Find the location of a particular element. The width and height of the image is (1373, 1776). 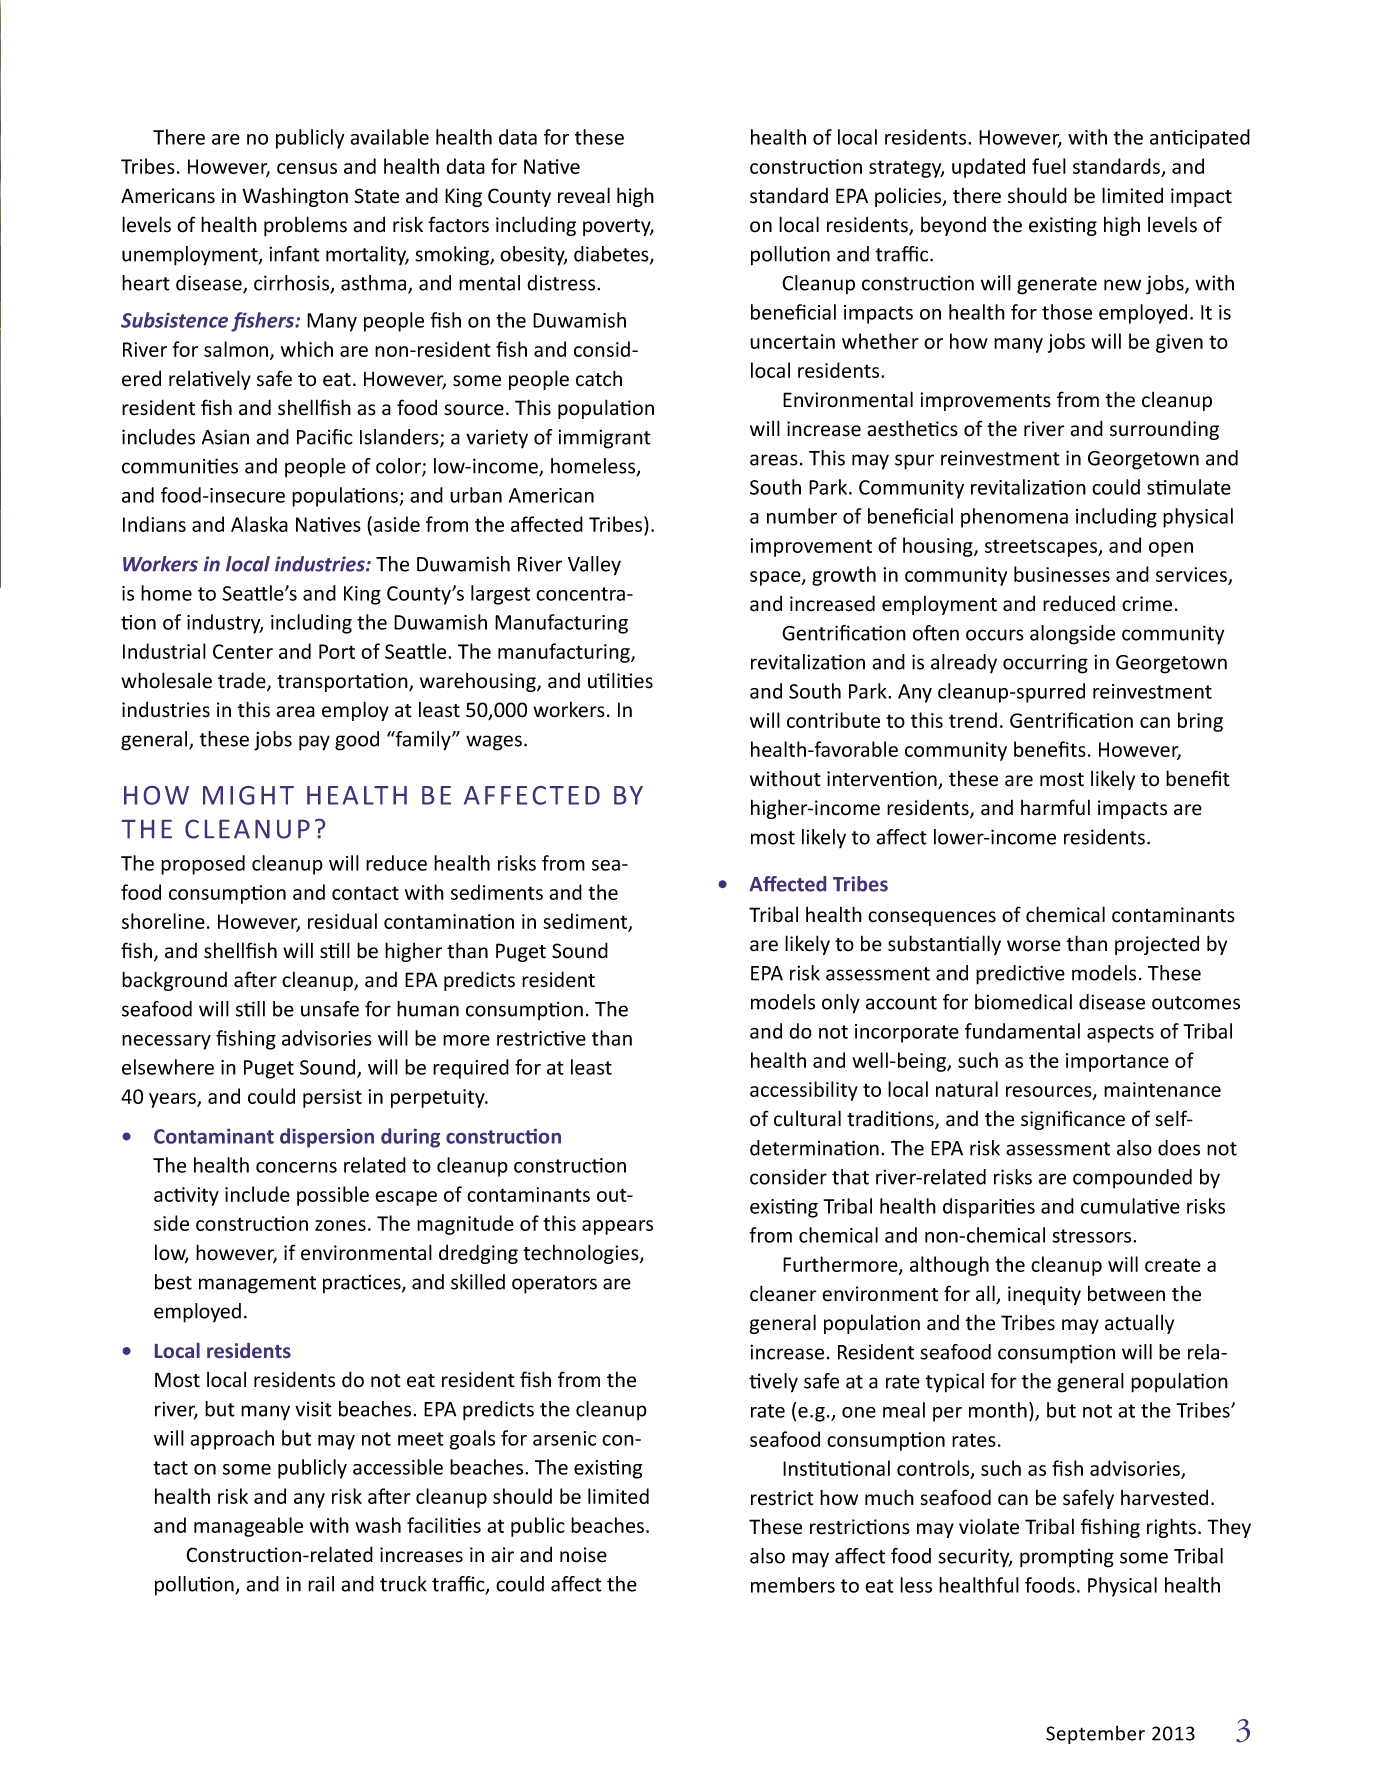

rail is located at coordinates (321, 1584).
